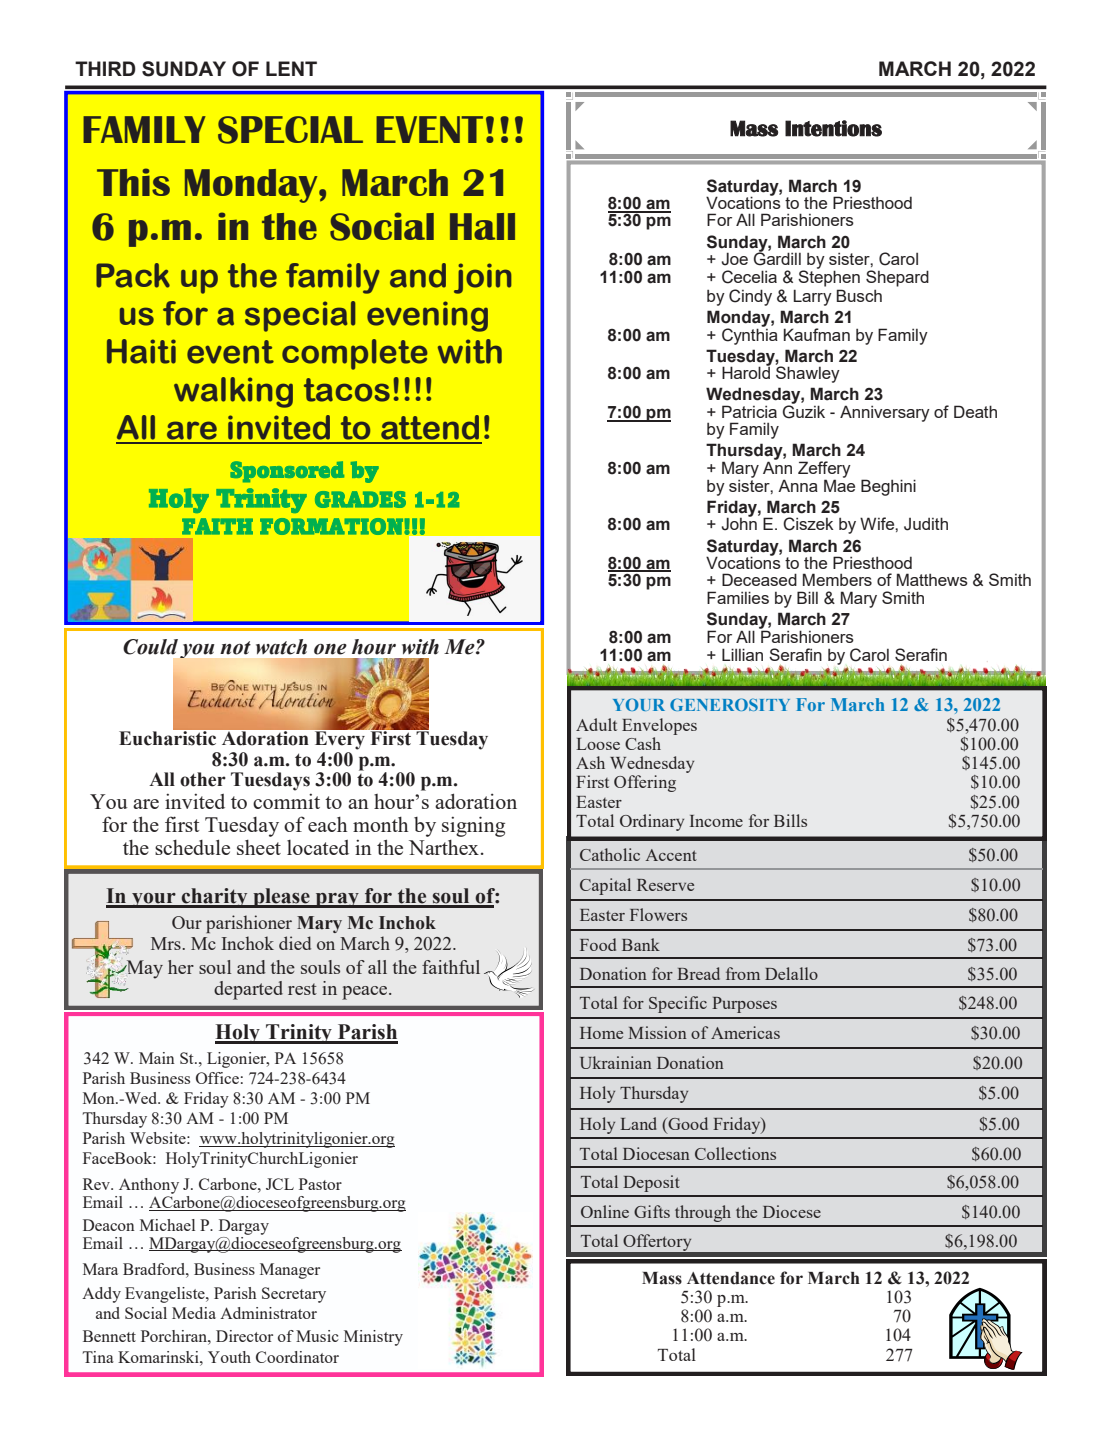 The width and height of the screenshot is (1111, 1438). I want to click on LENT, so click(291, 68).
